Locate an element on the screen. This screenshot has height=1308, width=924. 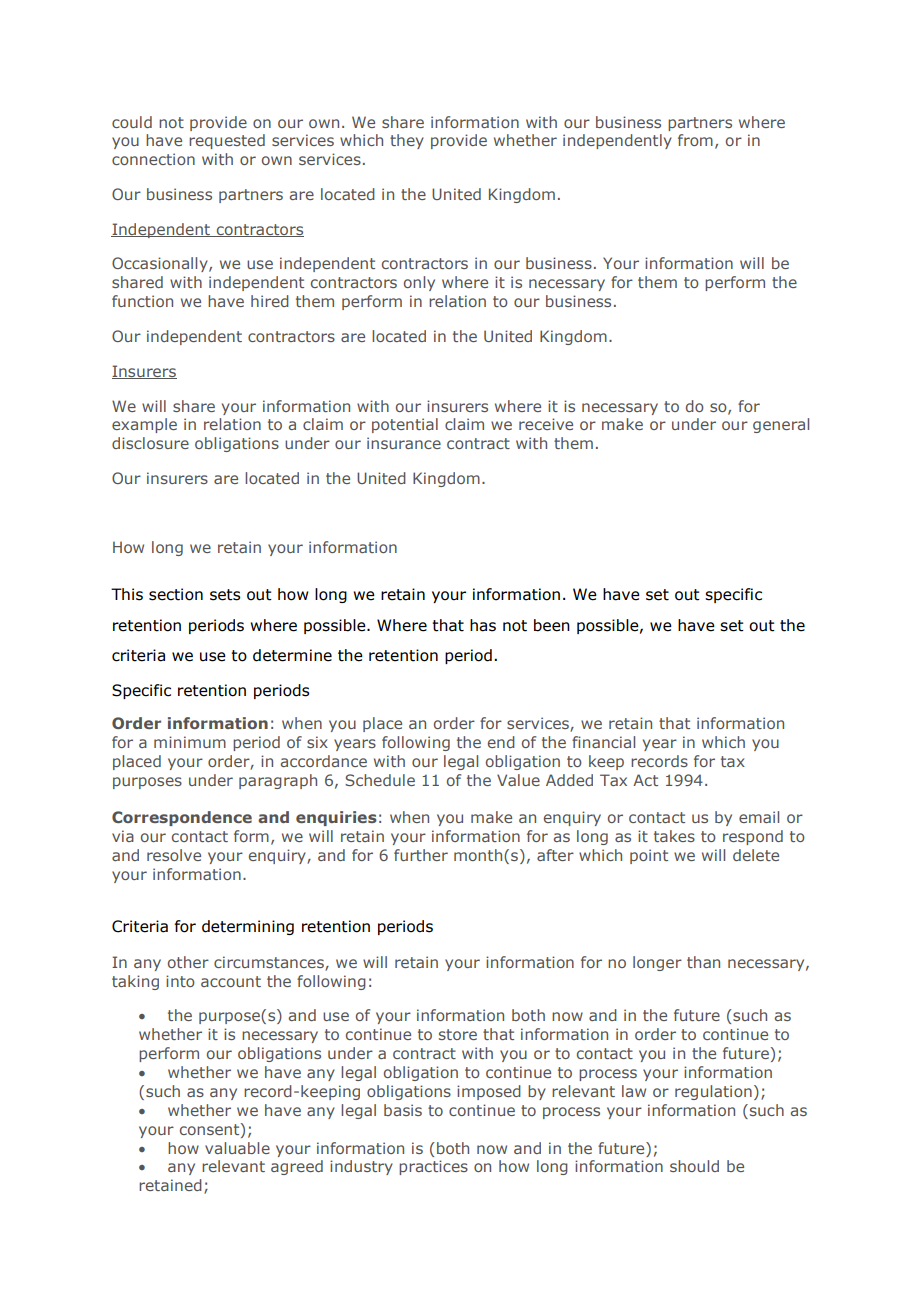
resolve is located at coordinates (174, 855).
